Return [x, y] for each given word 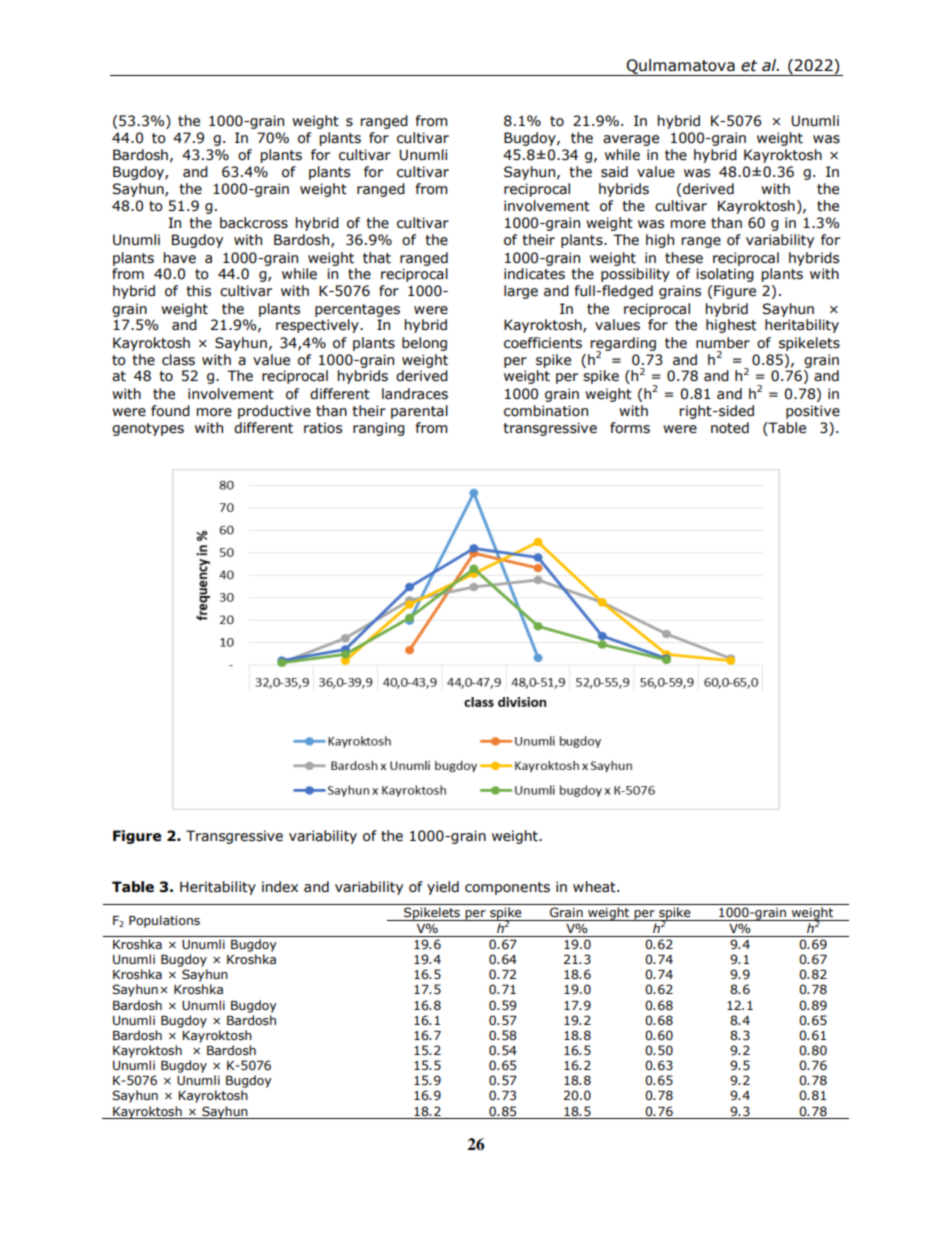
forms [630, 428]
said [614, 172]
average [631, 140]
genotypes [148, 429]
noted [730, 428]
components [507, 888]
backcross [254, 223]
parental [419, 412]
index [280, 887]
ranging [379, 429]
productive [274, 412]
